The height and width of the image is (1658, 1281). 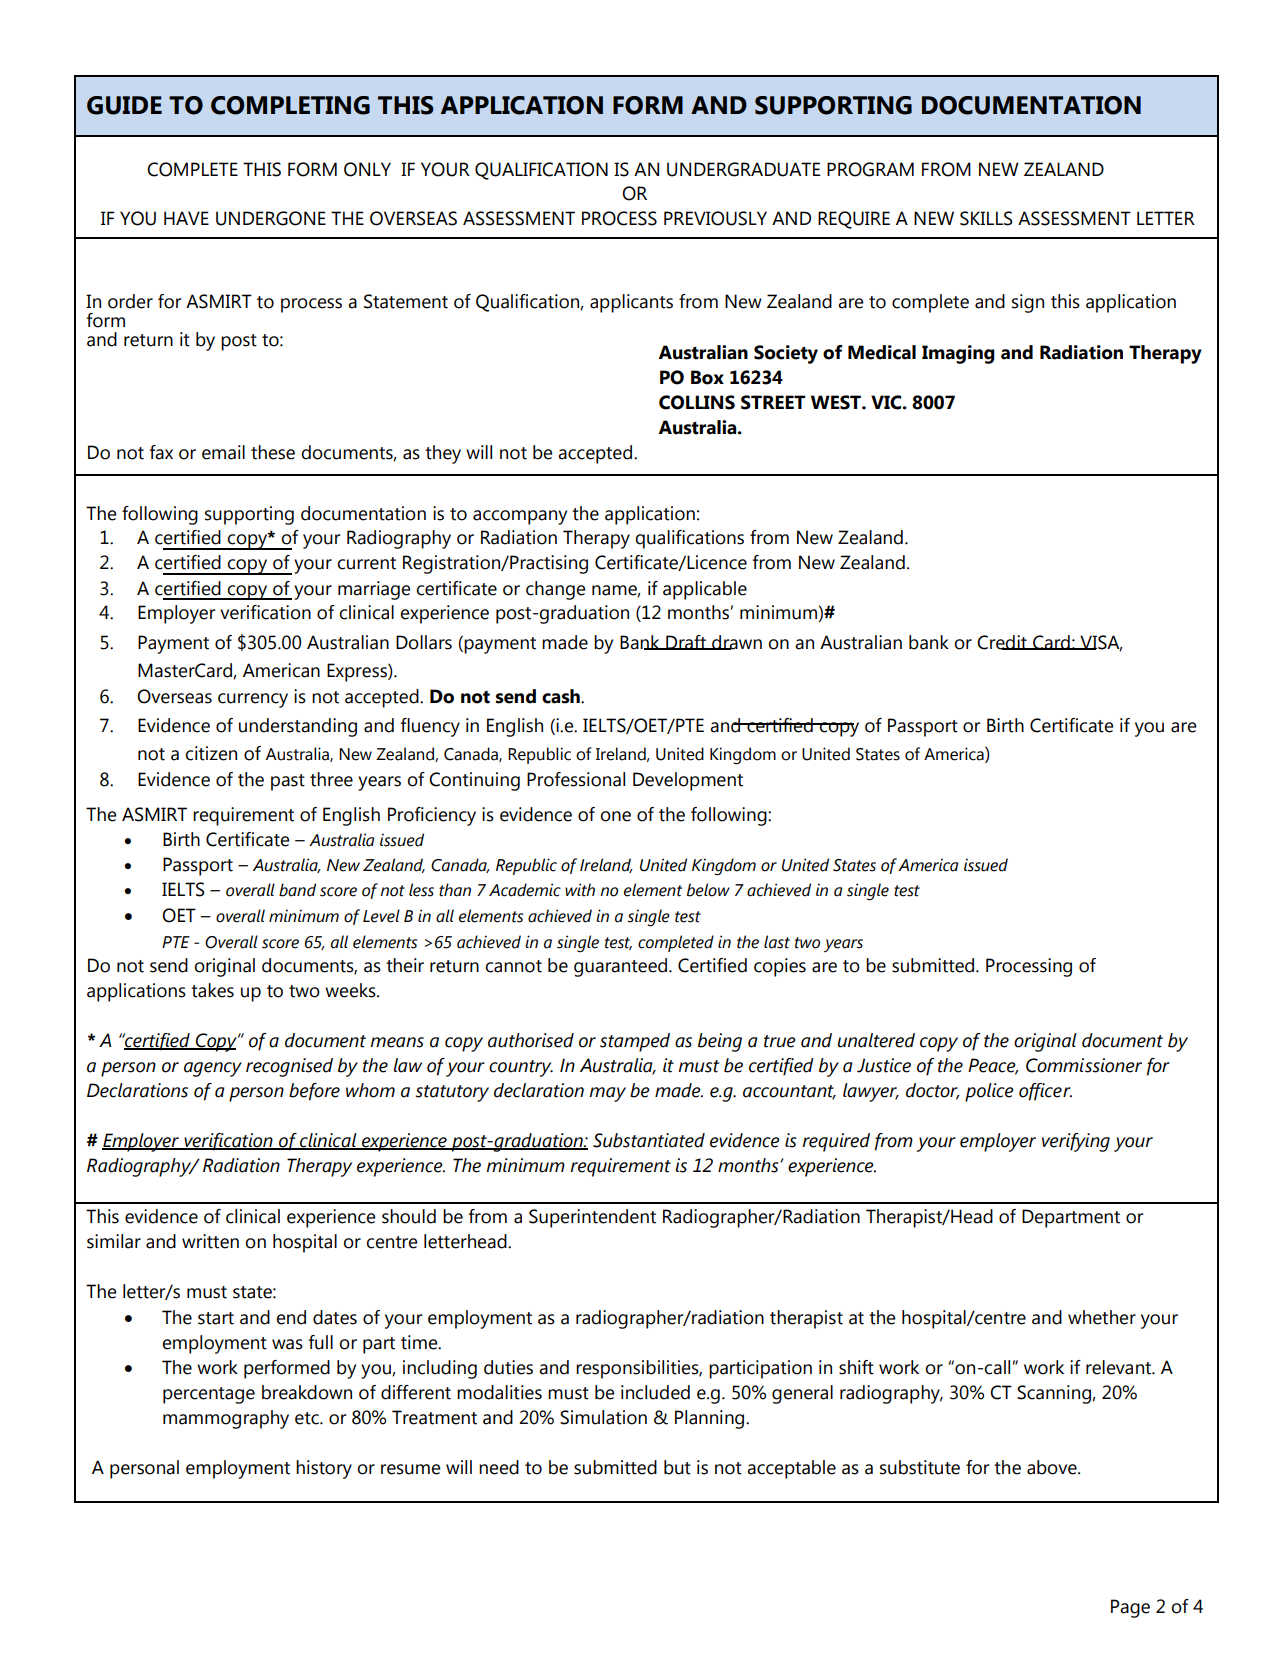 I want to click on SKILLS, so click(x=986, y=218).
